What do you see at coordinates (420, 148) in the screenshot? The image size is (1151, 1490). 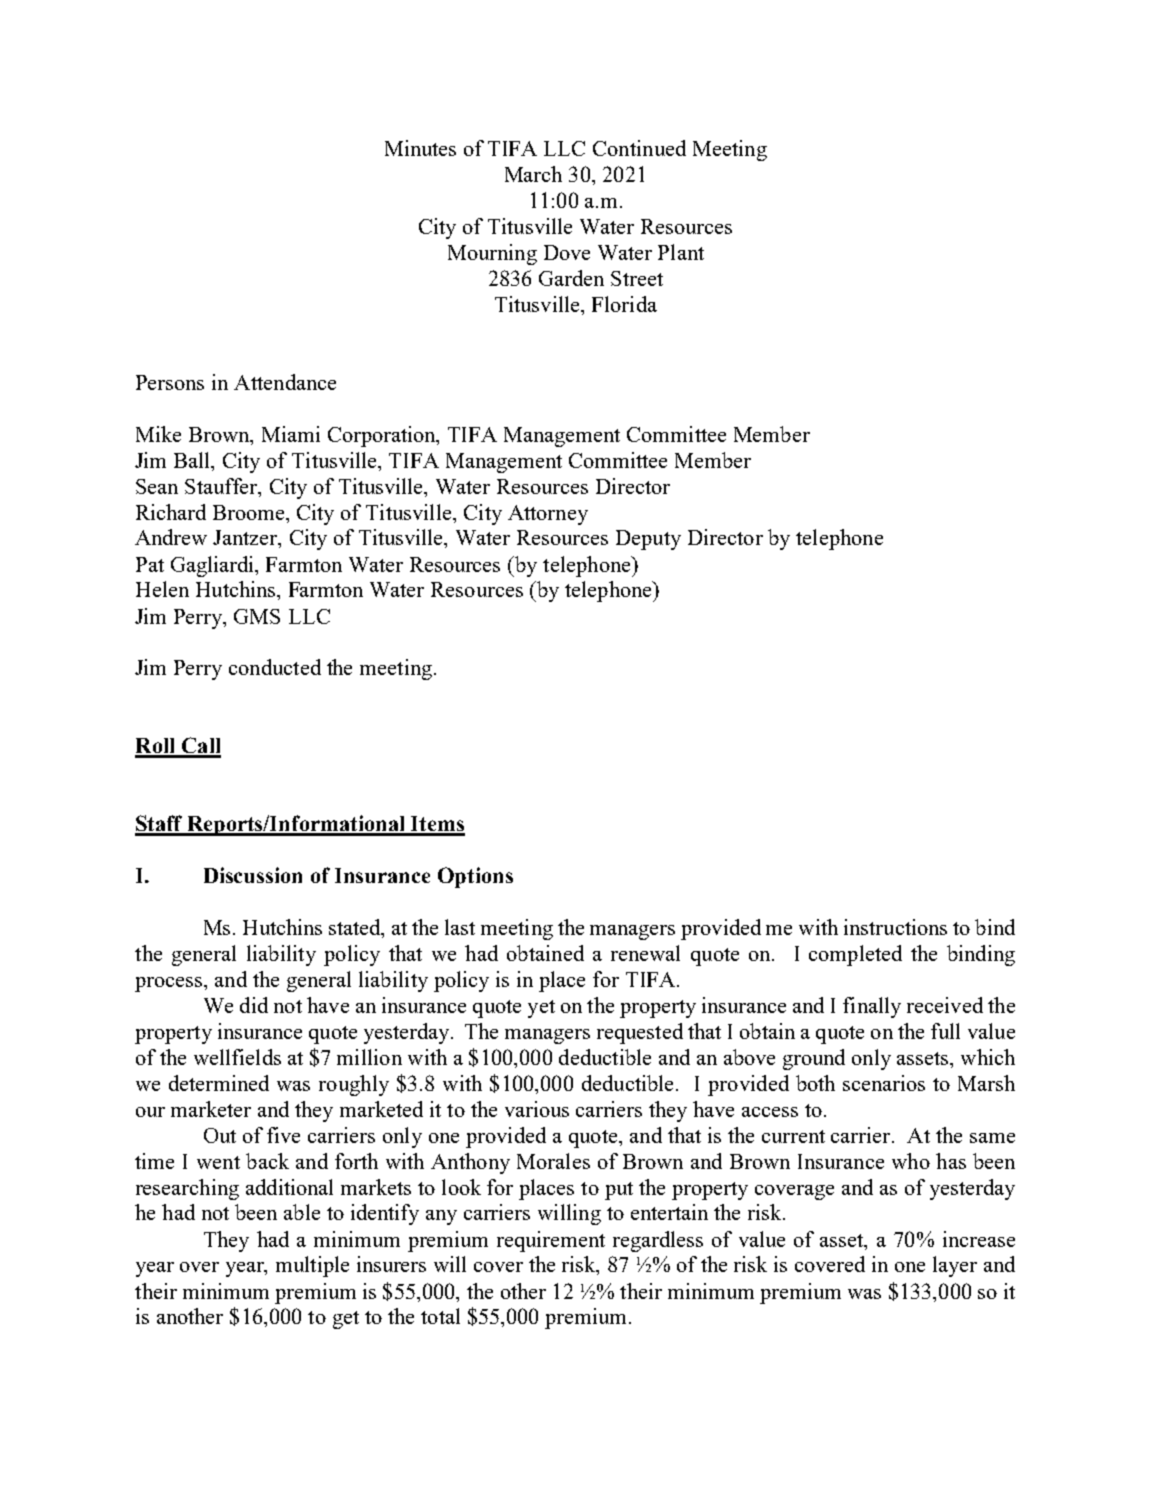 I see `Minutes` at bounding box center [420, 148].
